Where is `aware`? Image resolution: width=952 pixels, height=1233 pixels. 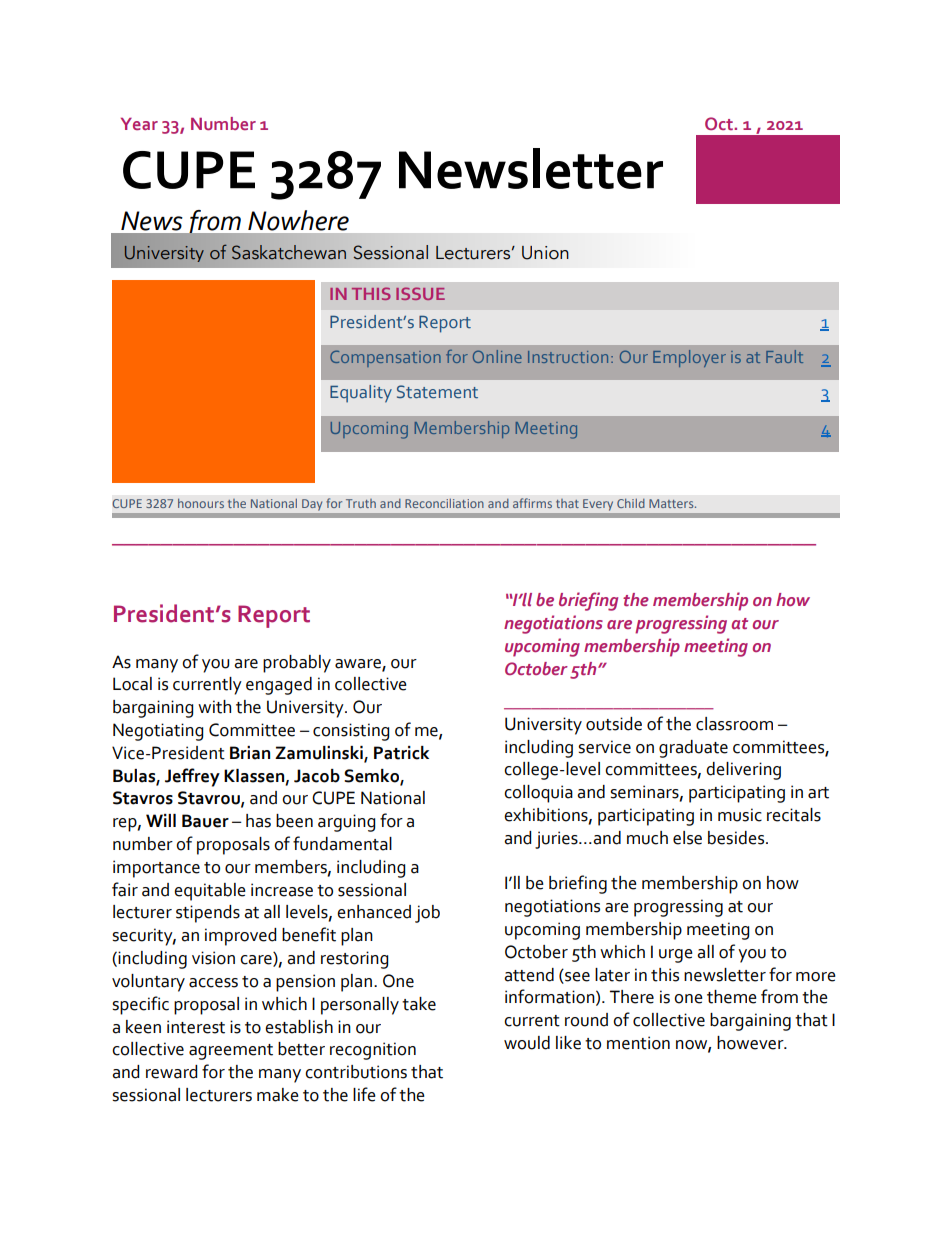 aware is located at coordinates (359, 664).
